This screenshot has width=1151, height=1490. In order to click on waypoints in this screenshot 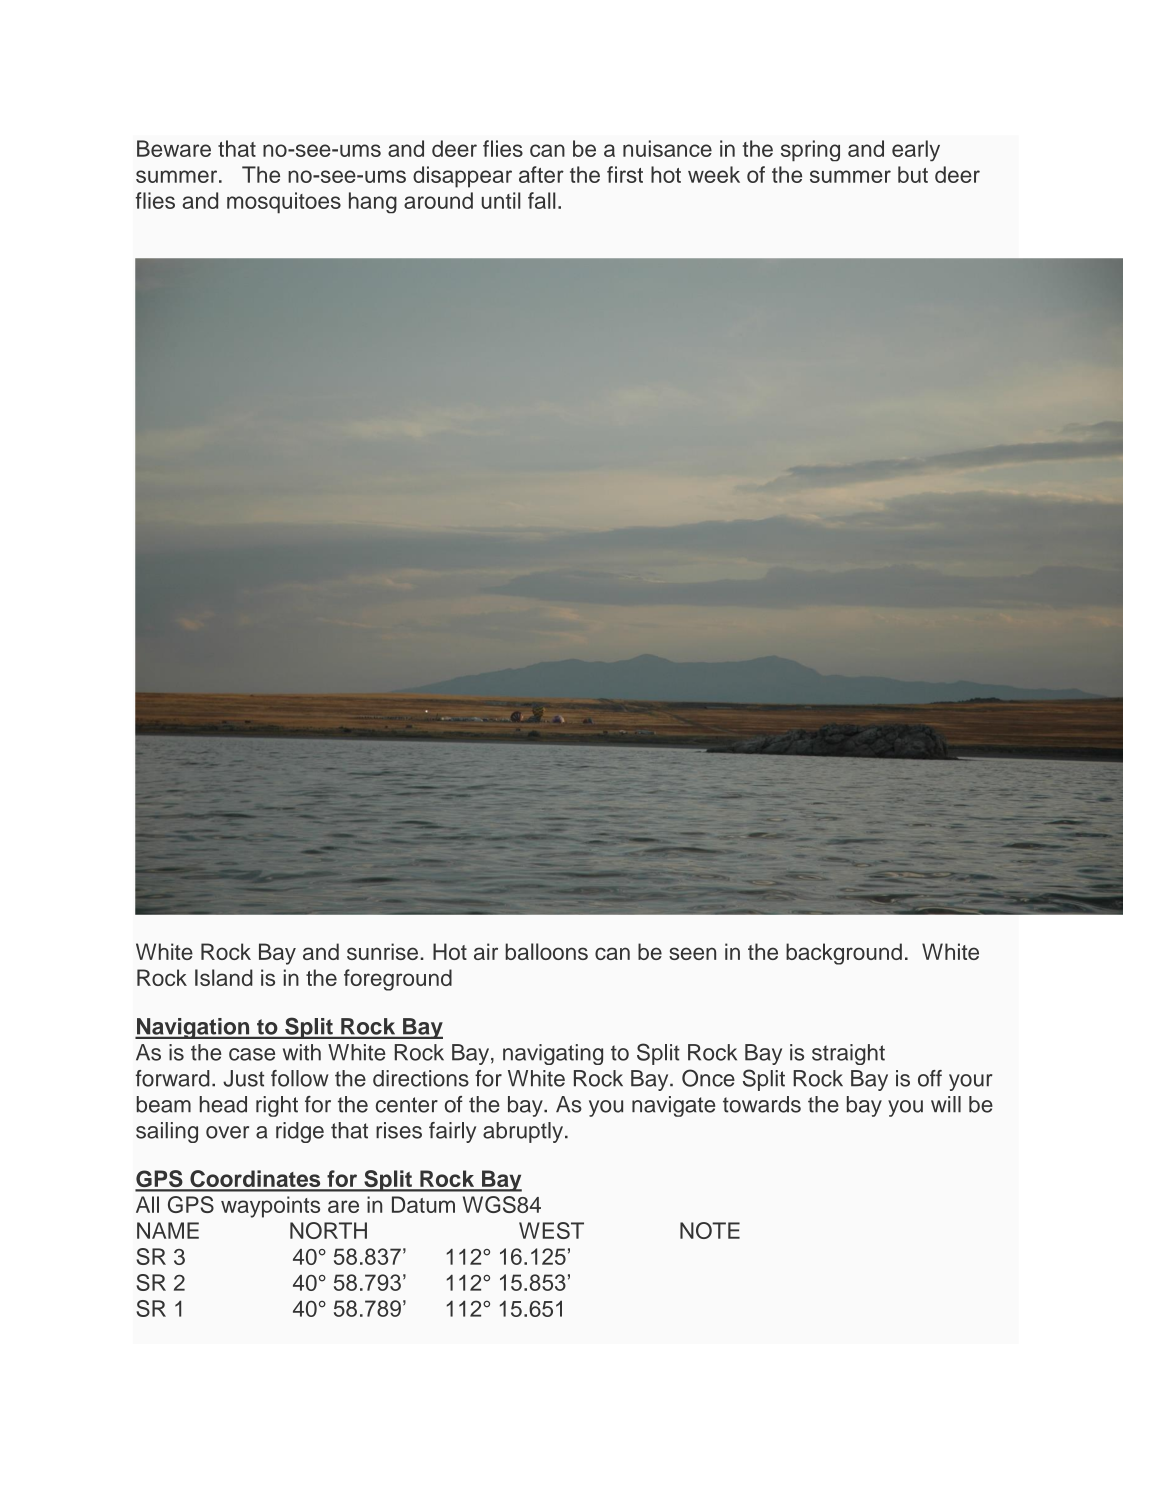, I will do `click(270, 1207)`.
